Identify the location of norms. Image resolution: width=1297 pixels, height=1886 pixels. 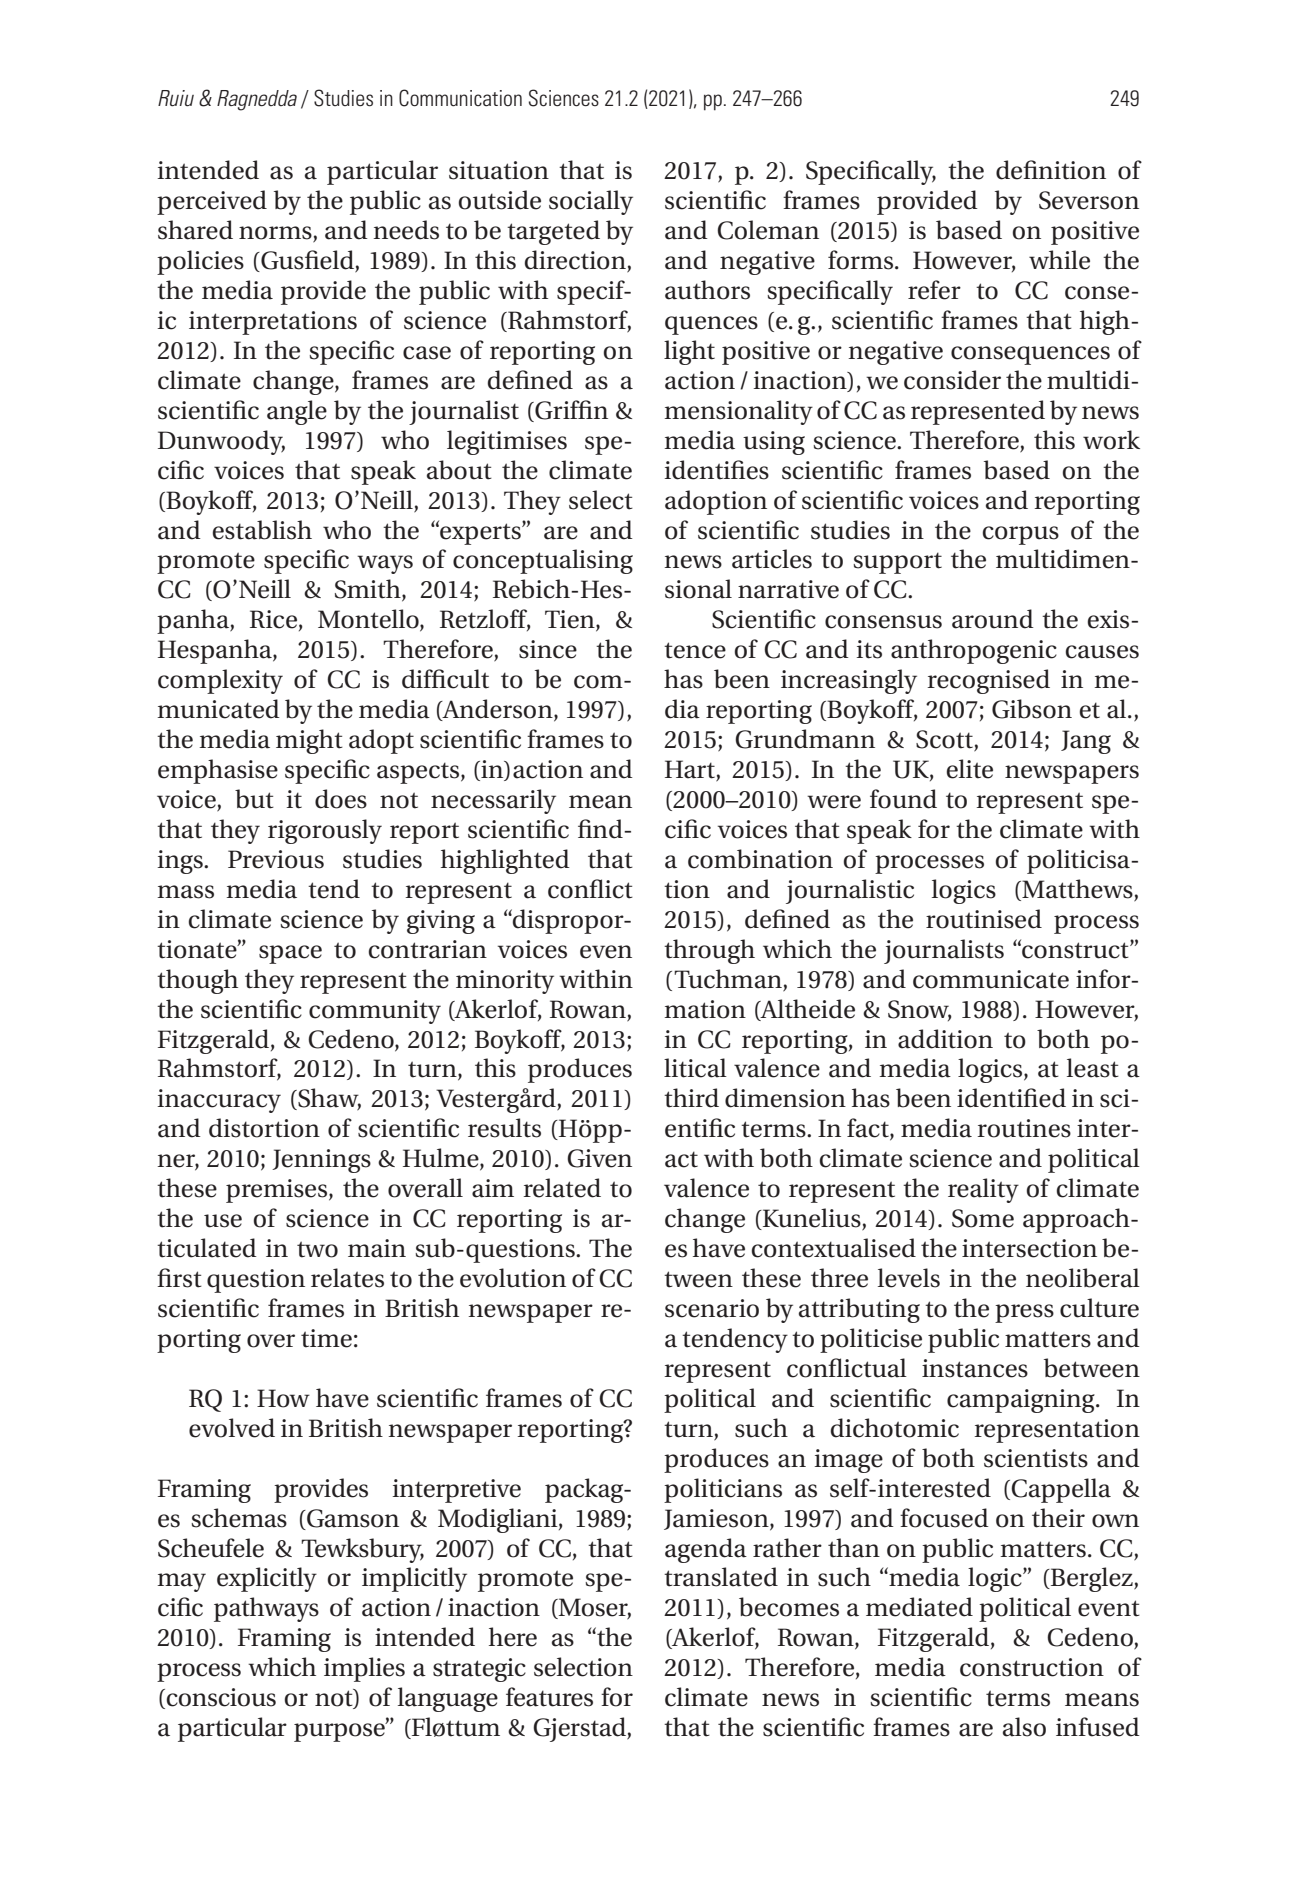
(276, 234).
